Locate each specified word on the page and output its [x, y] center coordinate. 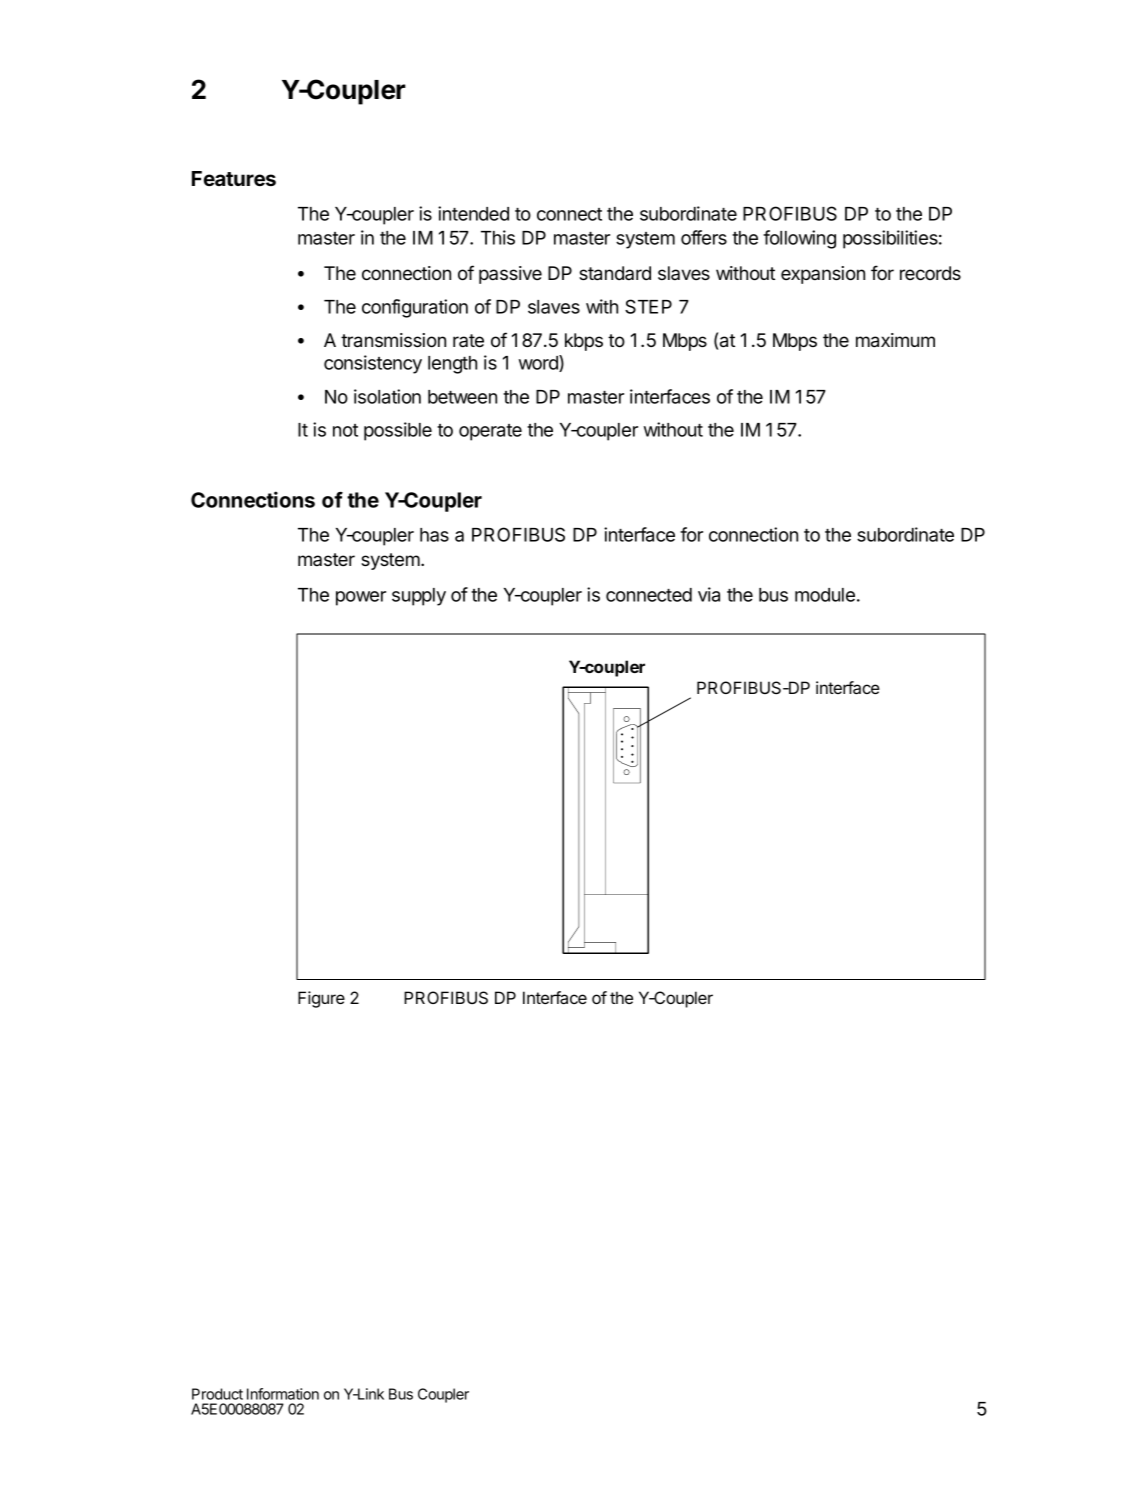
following [799, 239]
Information [283, 1394]
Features [234, 178]
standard [615, 273]
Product [217, 1394]
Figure [321, 999]
